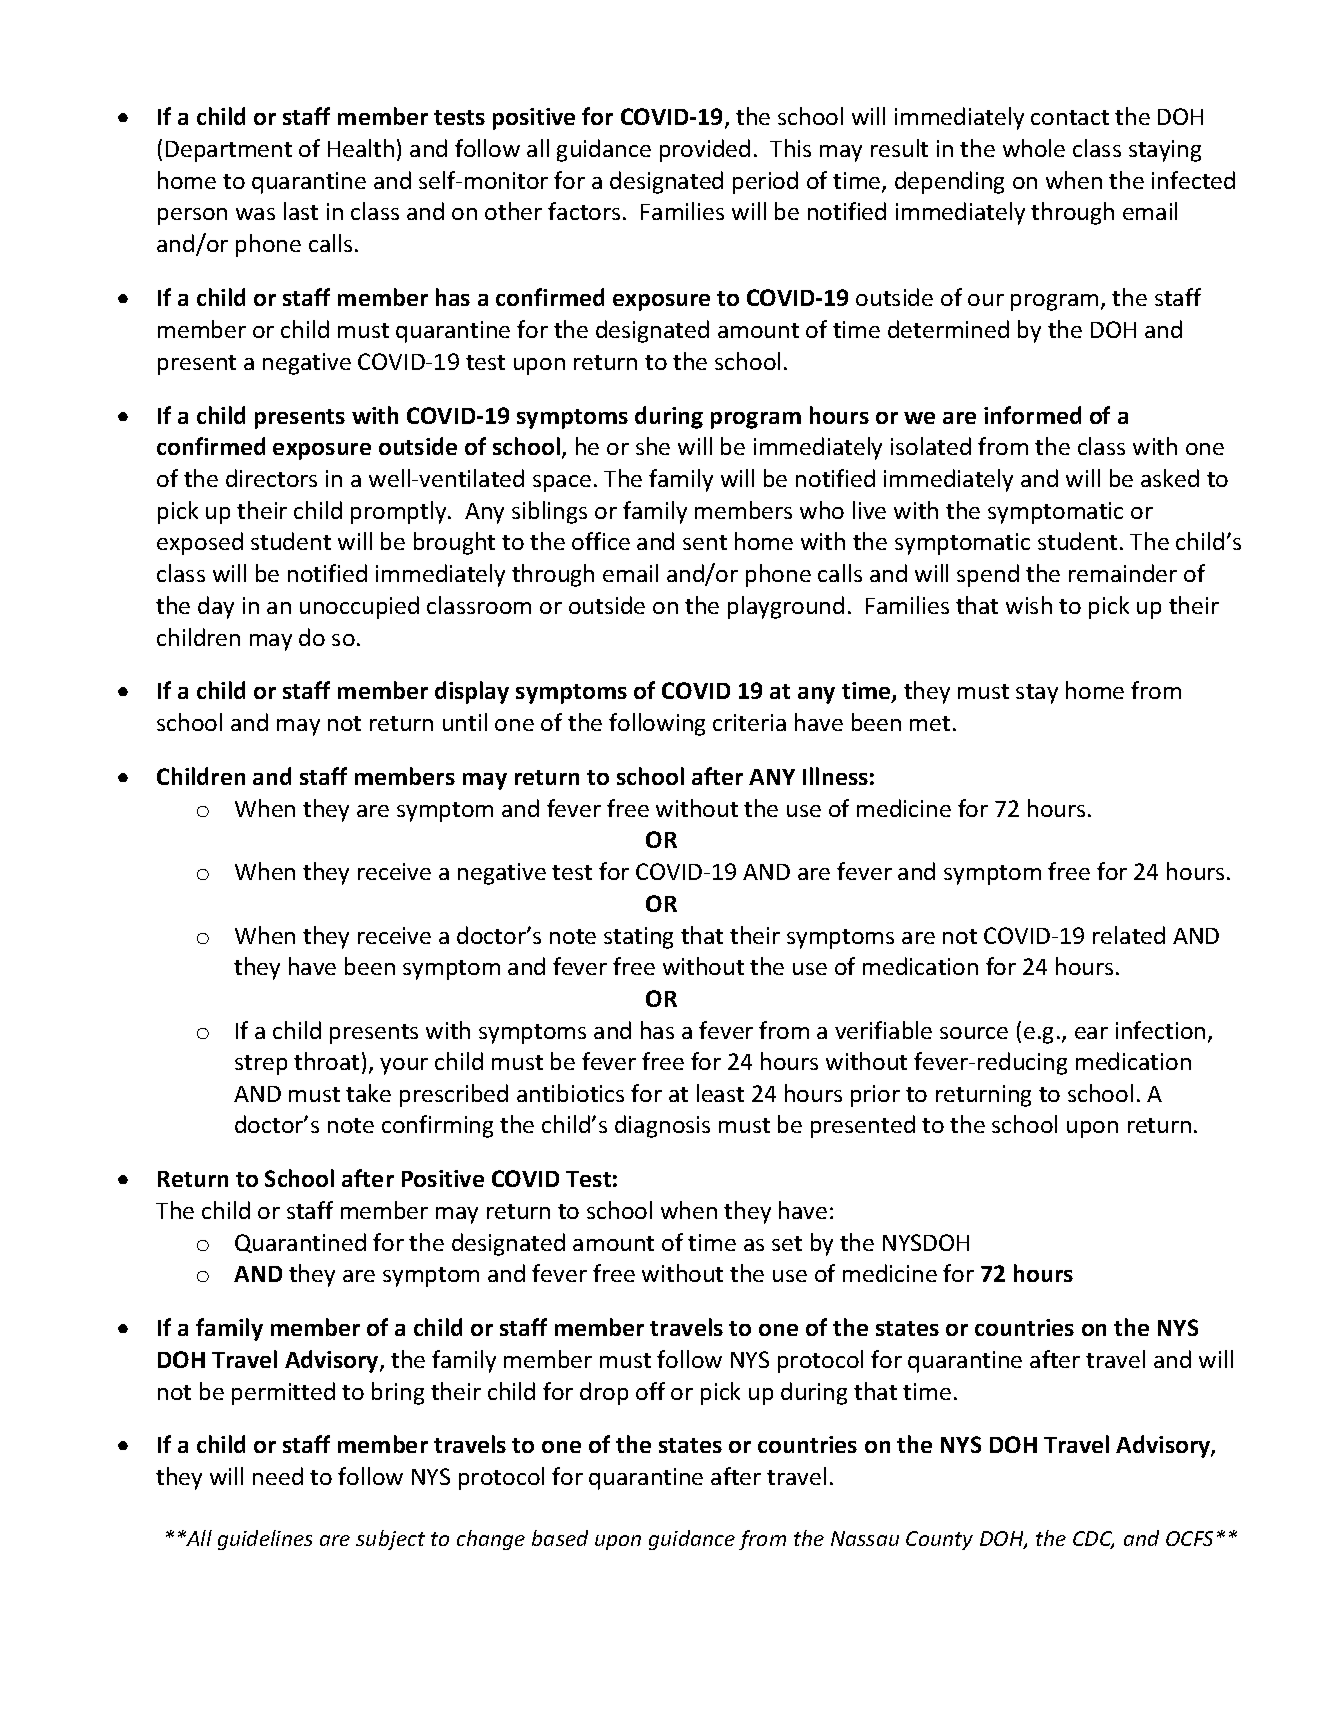 The width and height of the screenshot is (1322, 1711). I want to click on wish, so click(1029, 605).
